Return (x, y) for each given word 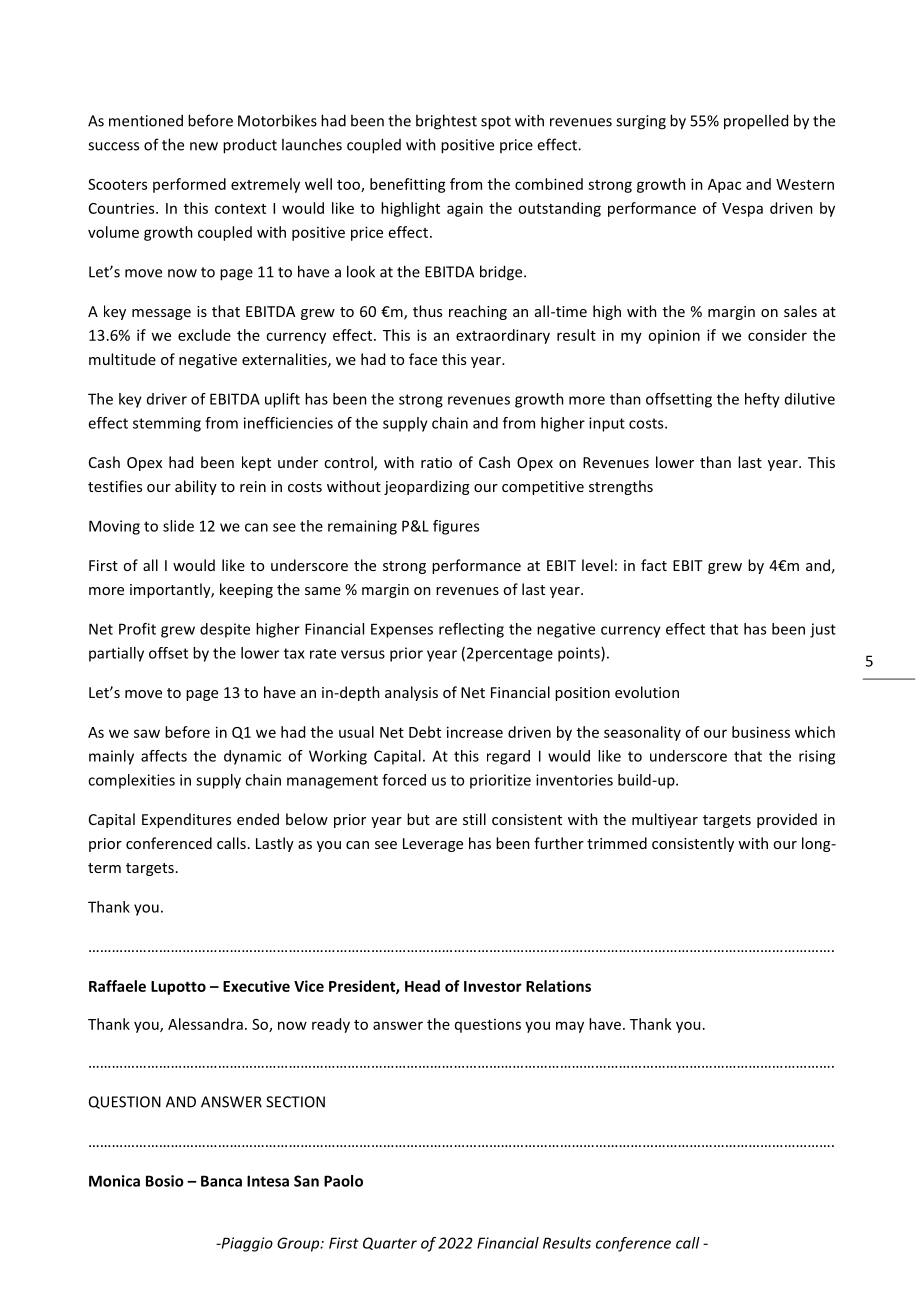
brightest (446, 122)
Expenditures (186, 820)
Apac (724, 186)
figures (456, 527)
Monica (114, 1181)
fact (654, 565)
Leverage (433, 845)
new (204, 146)
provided (787, 820)
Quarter (390, 1243)
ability (196, 487)
